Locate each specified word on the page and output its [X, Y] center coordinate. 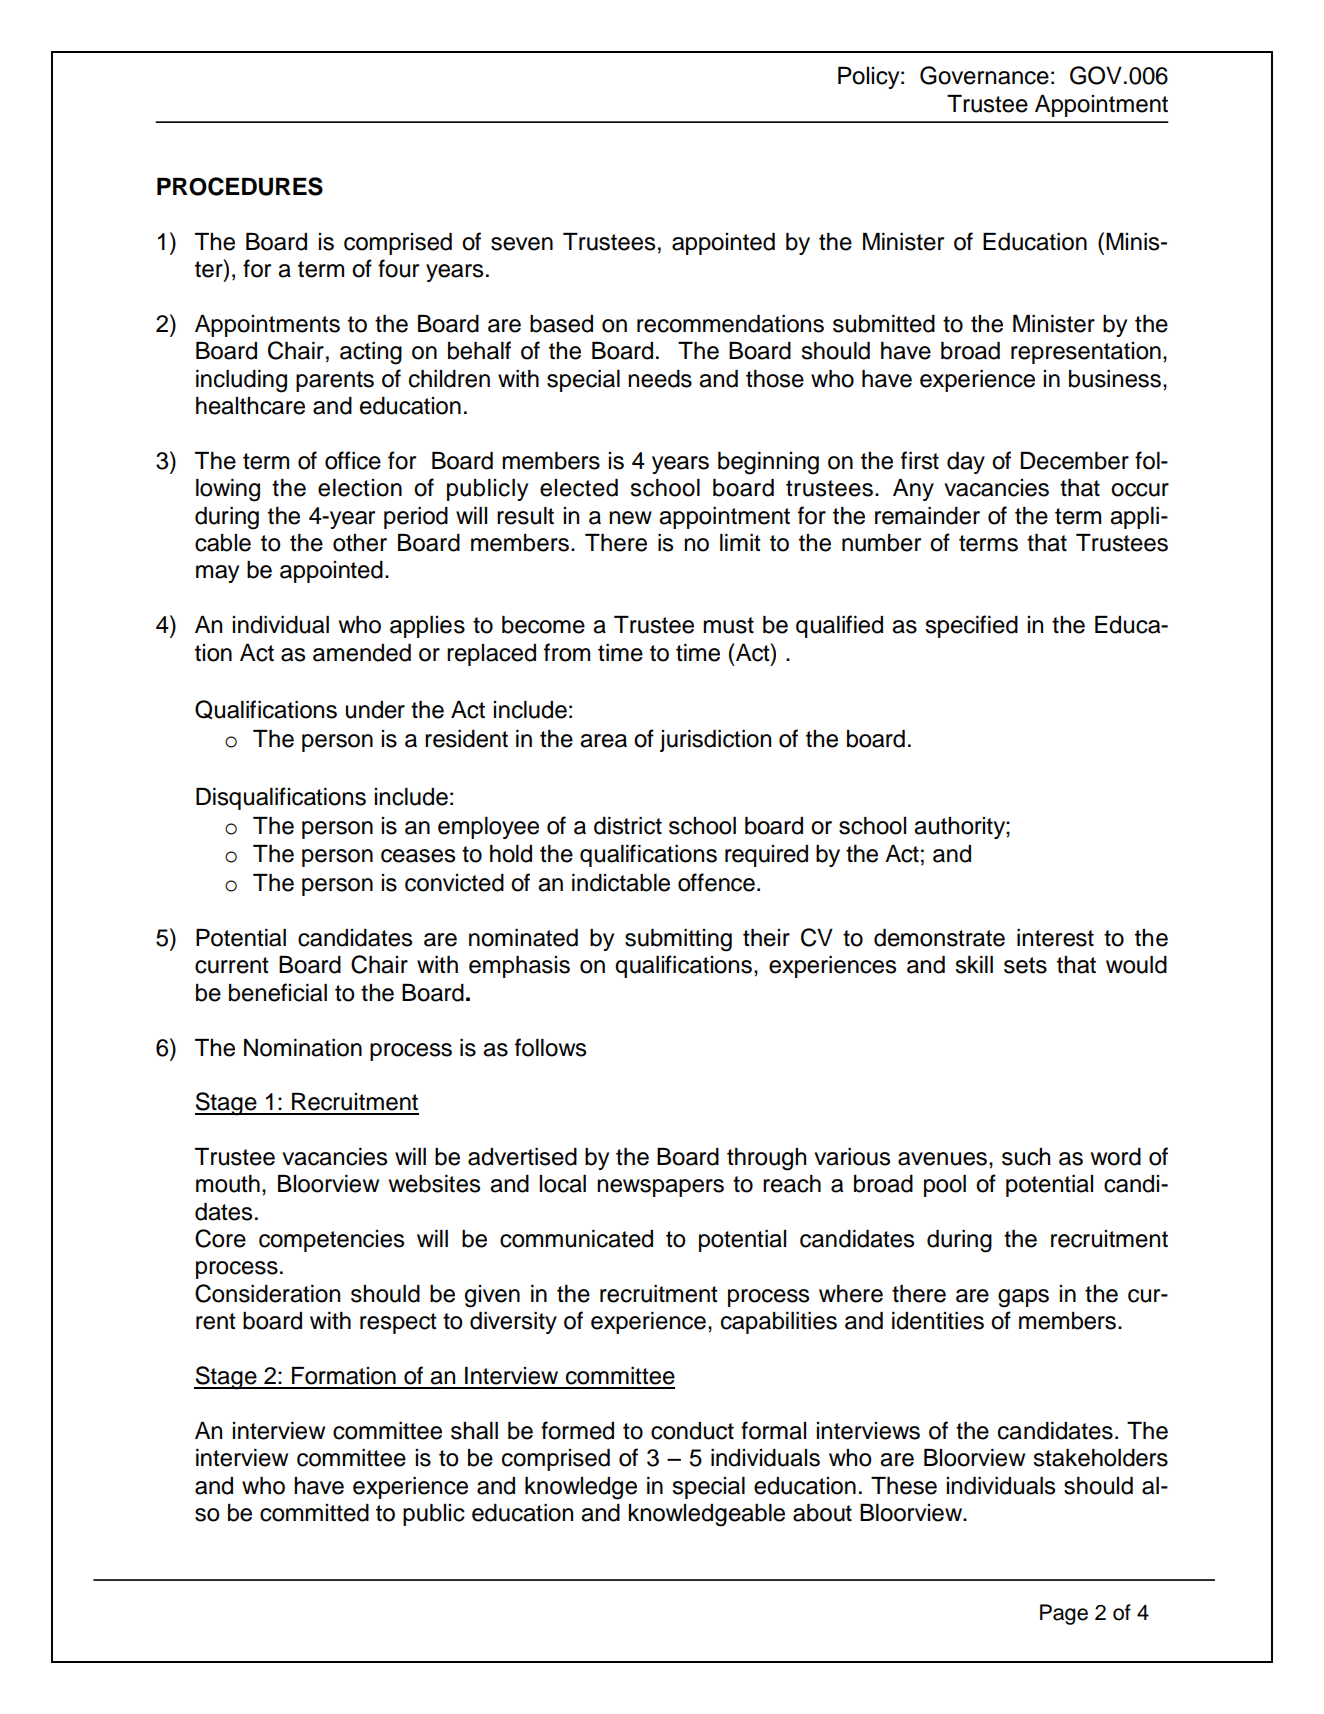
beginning [768, 463]
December [1075, 461]
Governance [984, 75]
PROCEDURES [240, 186]
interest [1055, 938]
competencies [331, 1241]
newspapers [660, 1188]
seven [522, 244]
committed [314, 1513]
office [353, 460]
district [628, 826]
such [1026, 1157]
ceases [418, 856]
